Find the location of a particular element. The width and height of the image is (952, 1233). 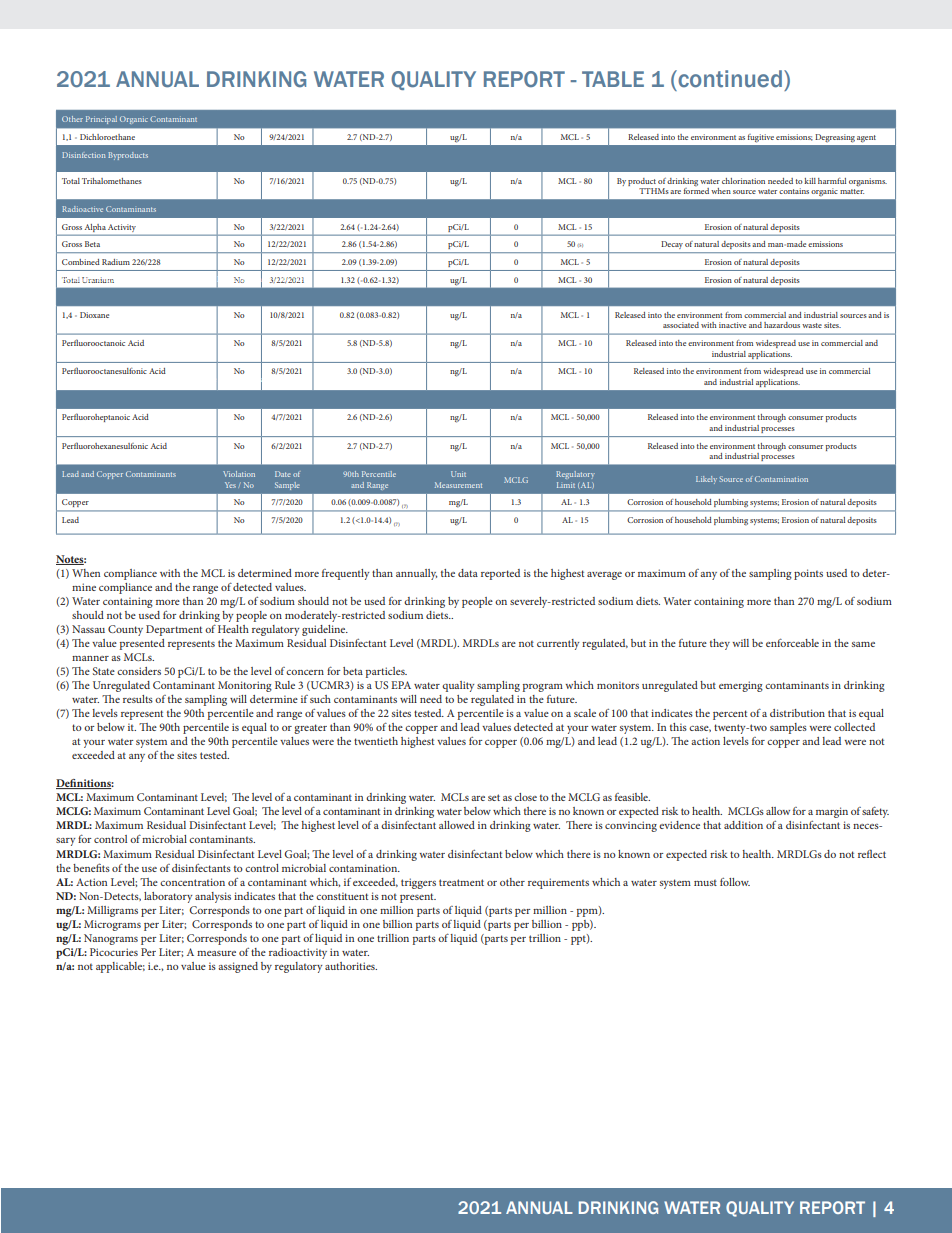

points is located at coordinates (808, 574).
